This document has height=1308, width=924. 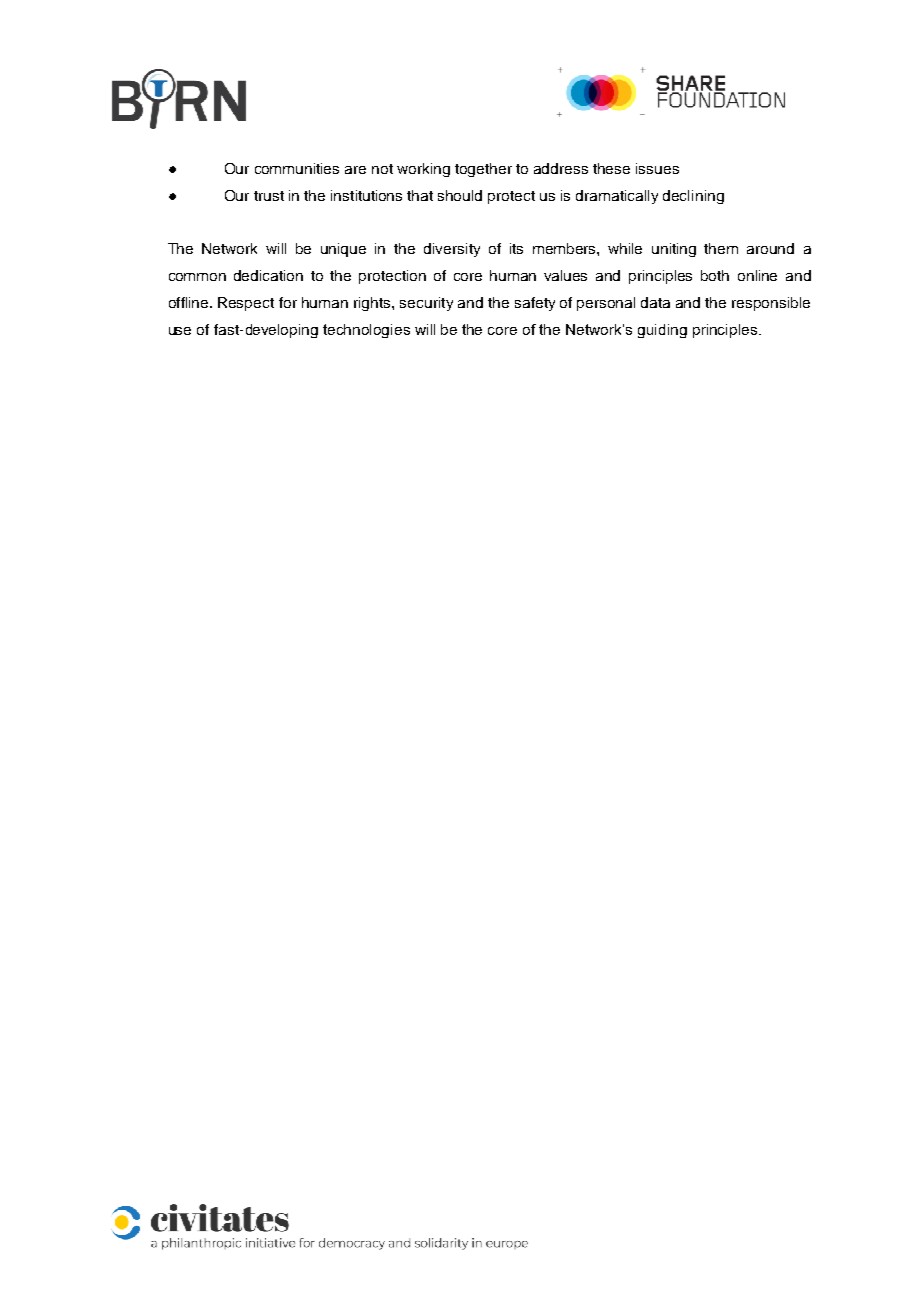 I want to click on them, so click(x=721, y=248).
